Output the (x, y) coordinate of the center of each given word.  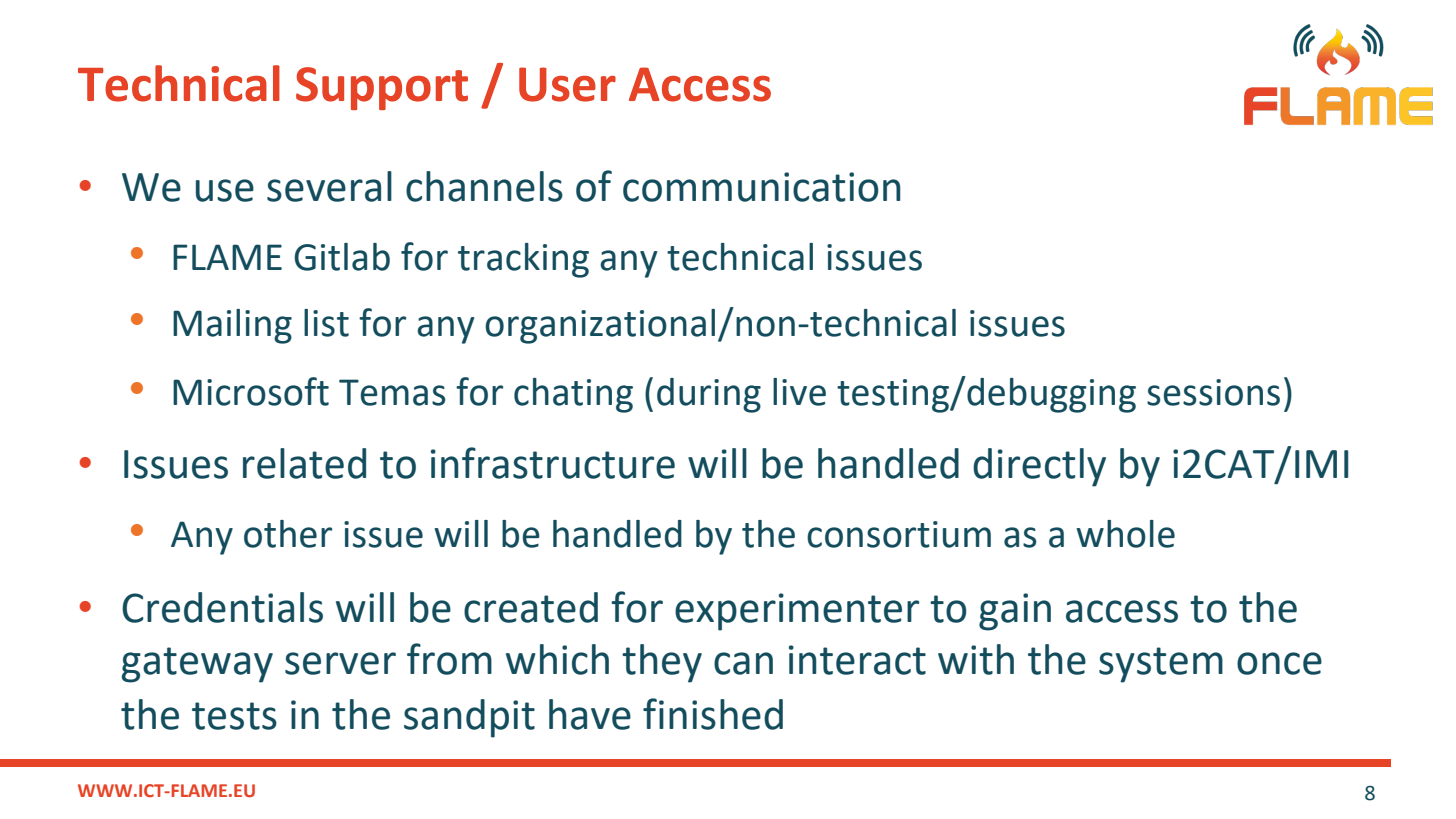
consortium (899, 534)
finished (713, 714)
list (326, 323)
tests (234, 716)
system (1161, 665)
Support (382, 88)
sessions (1213, 392)
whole (1125, 534)
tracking (523, 260)
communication (762, 187)
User (567, 84)
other (288, 534)
